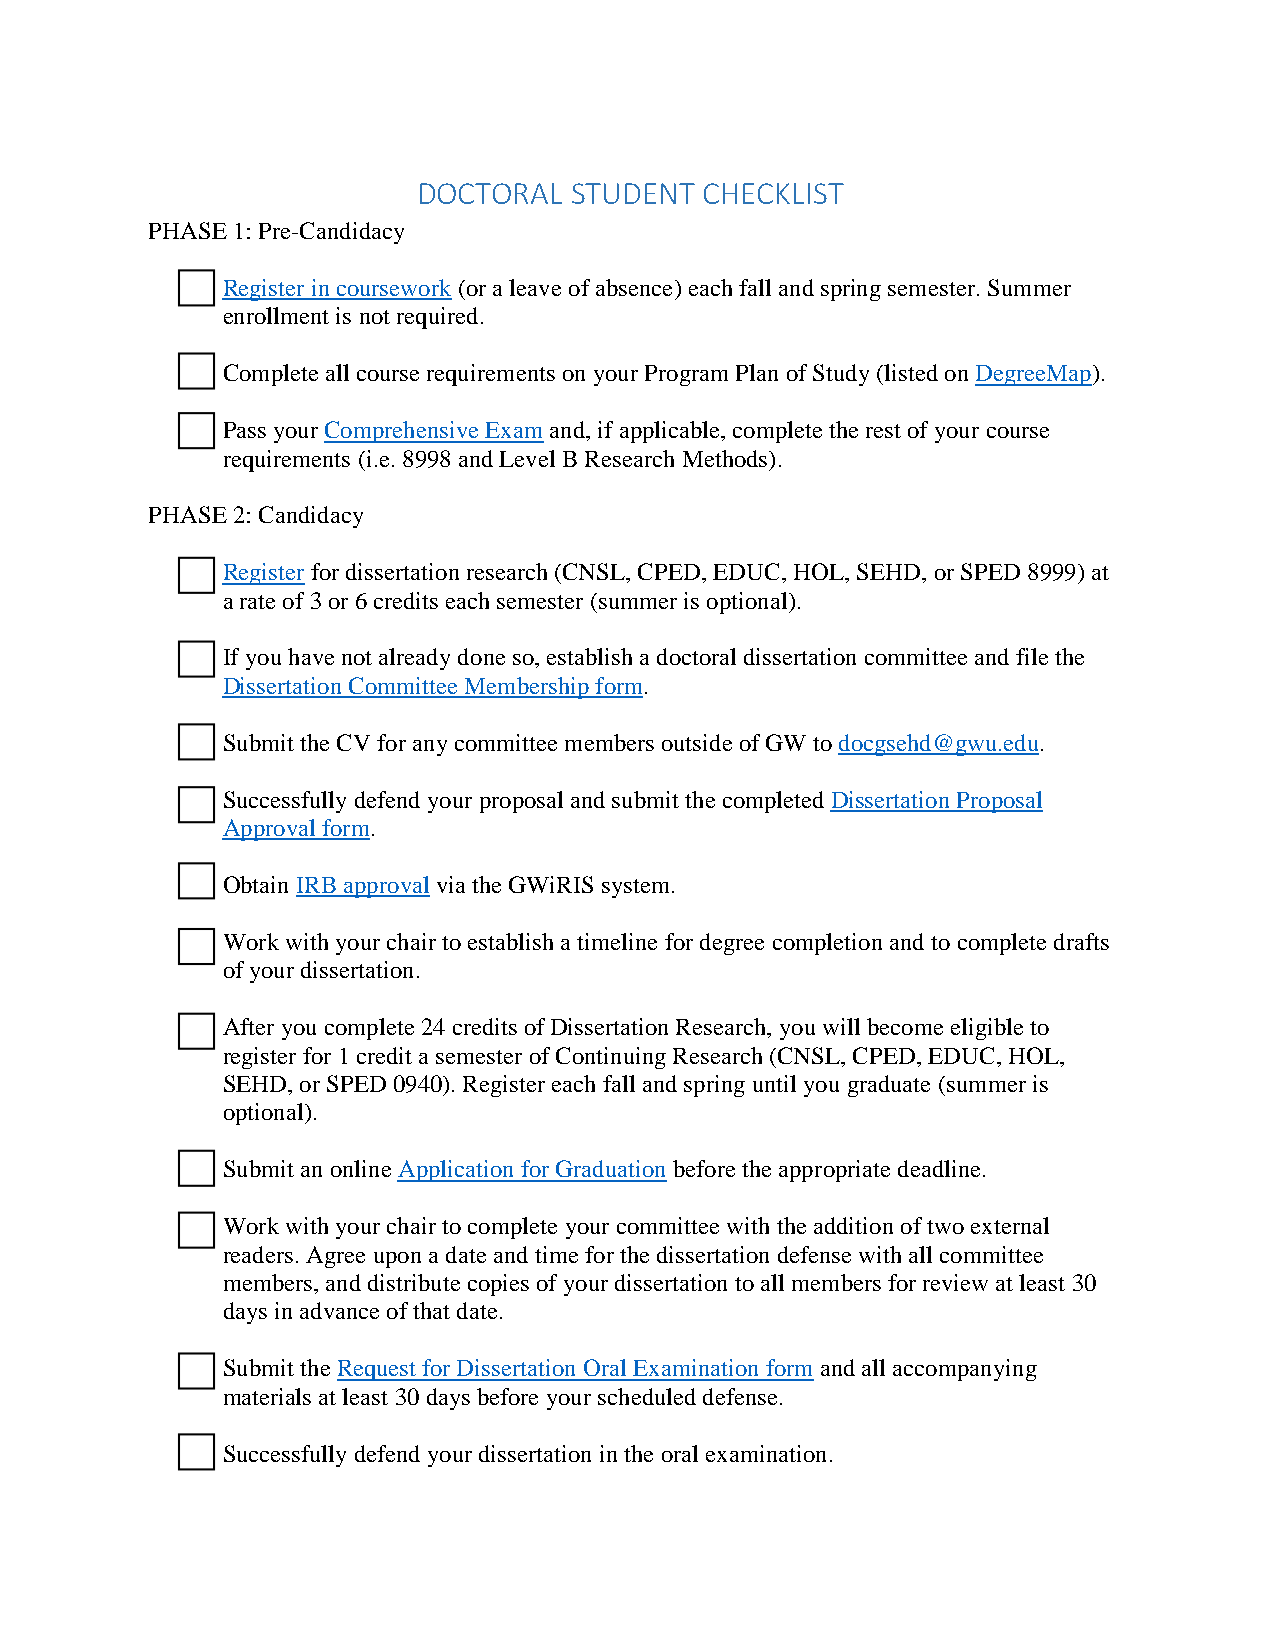 The image size is (1261, 1632). Describe the element at coordinates (647, 1396) in the screenshot. I see `scheduled` at that location.
